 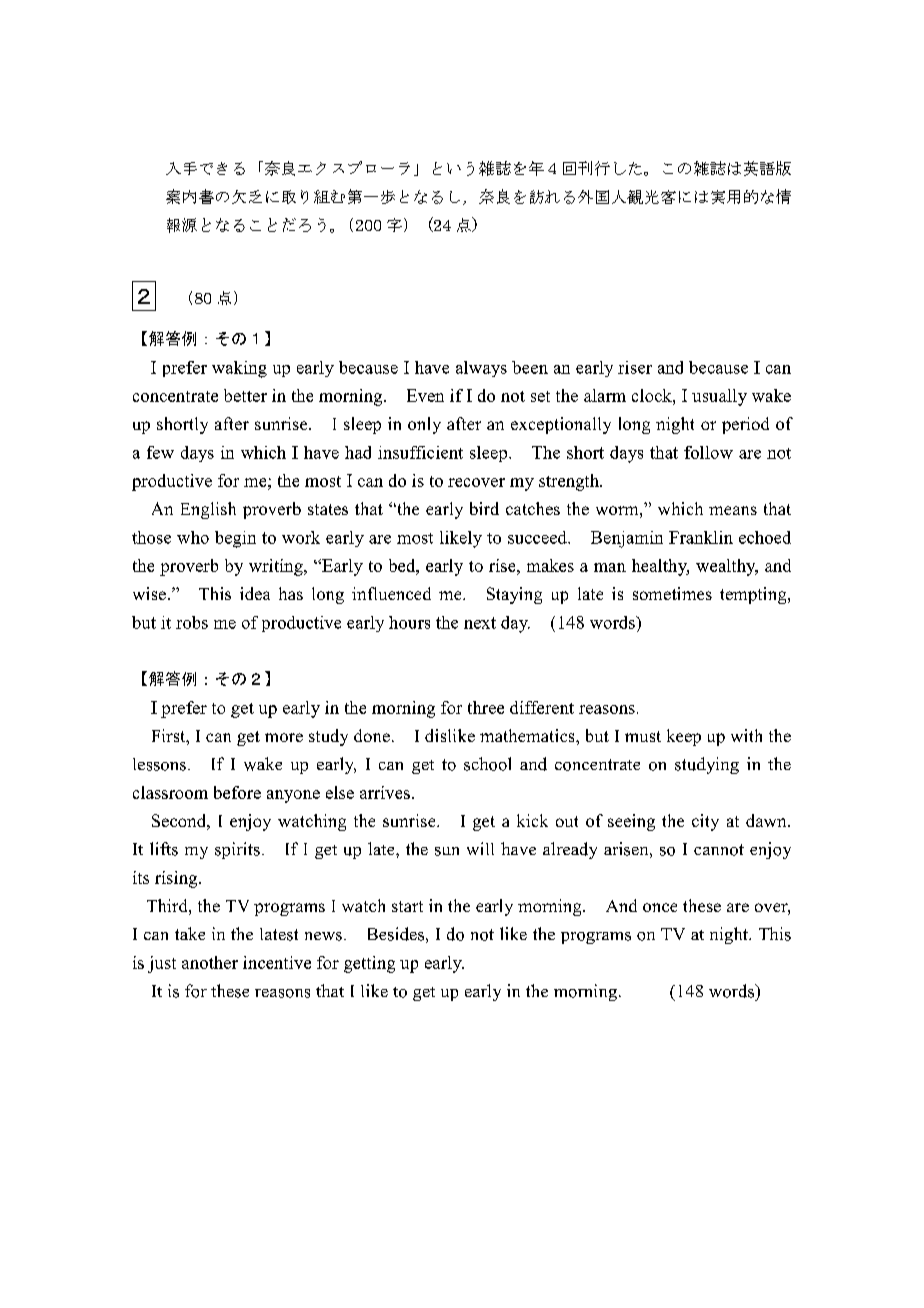 What do you see at coordinates (484, 508) in the screenshot?
I see `bird` at bounding box center [484, 508].
